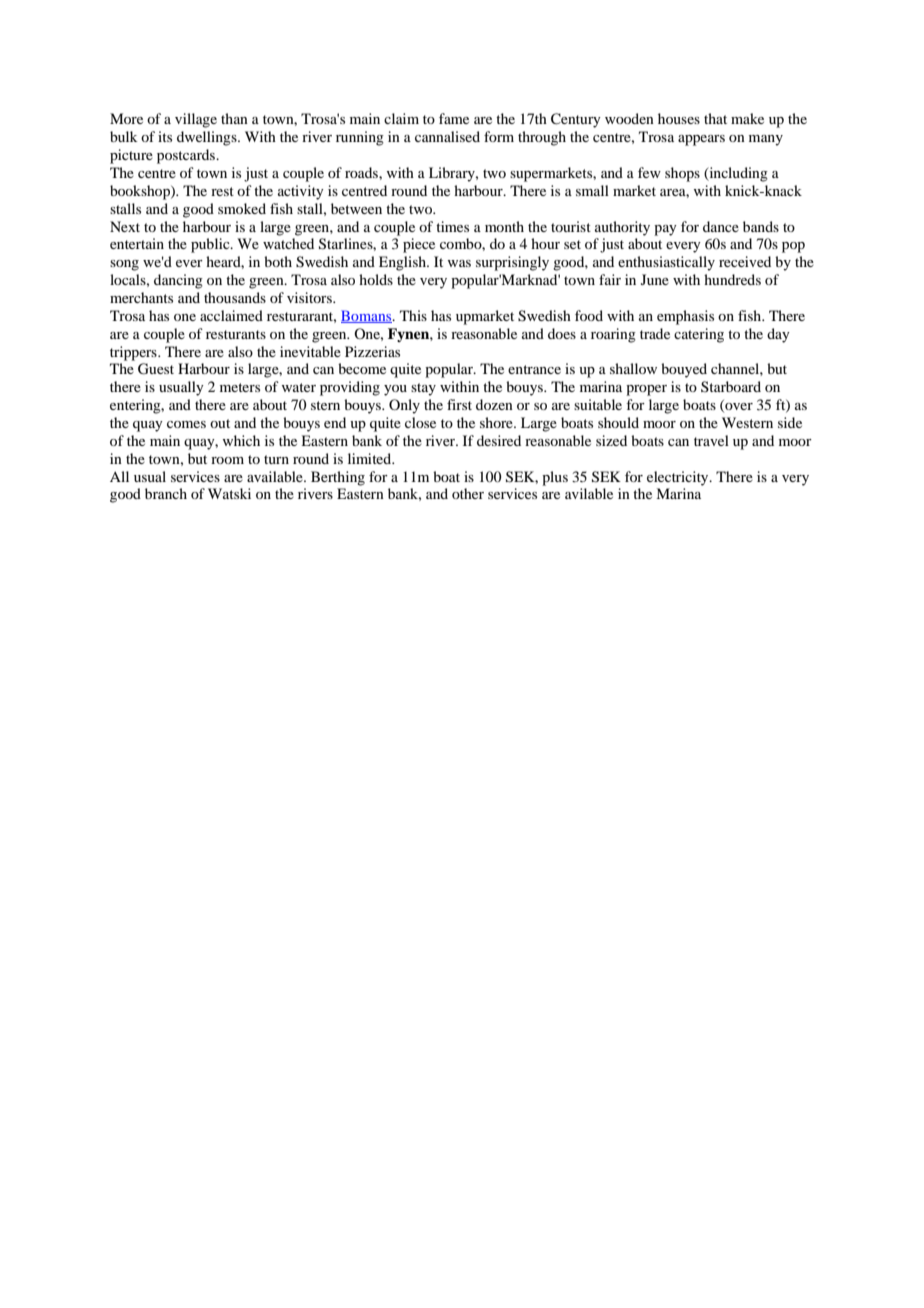  Describe the element at coordinates (701, 140) in the page. I see `appears` at that location.
